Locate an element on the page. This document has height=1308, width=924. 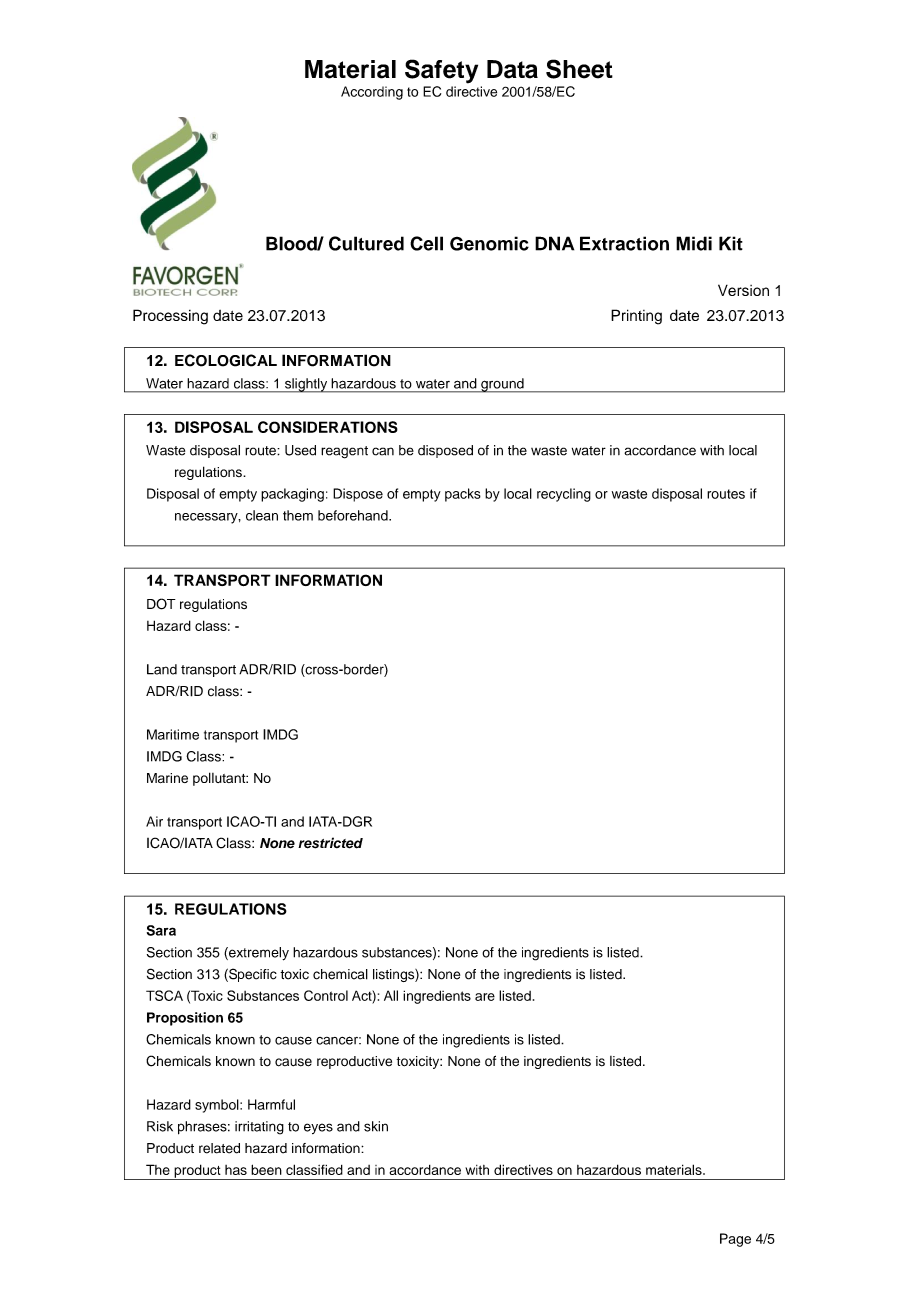
According is located at coordinates (372, 93).
